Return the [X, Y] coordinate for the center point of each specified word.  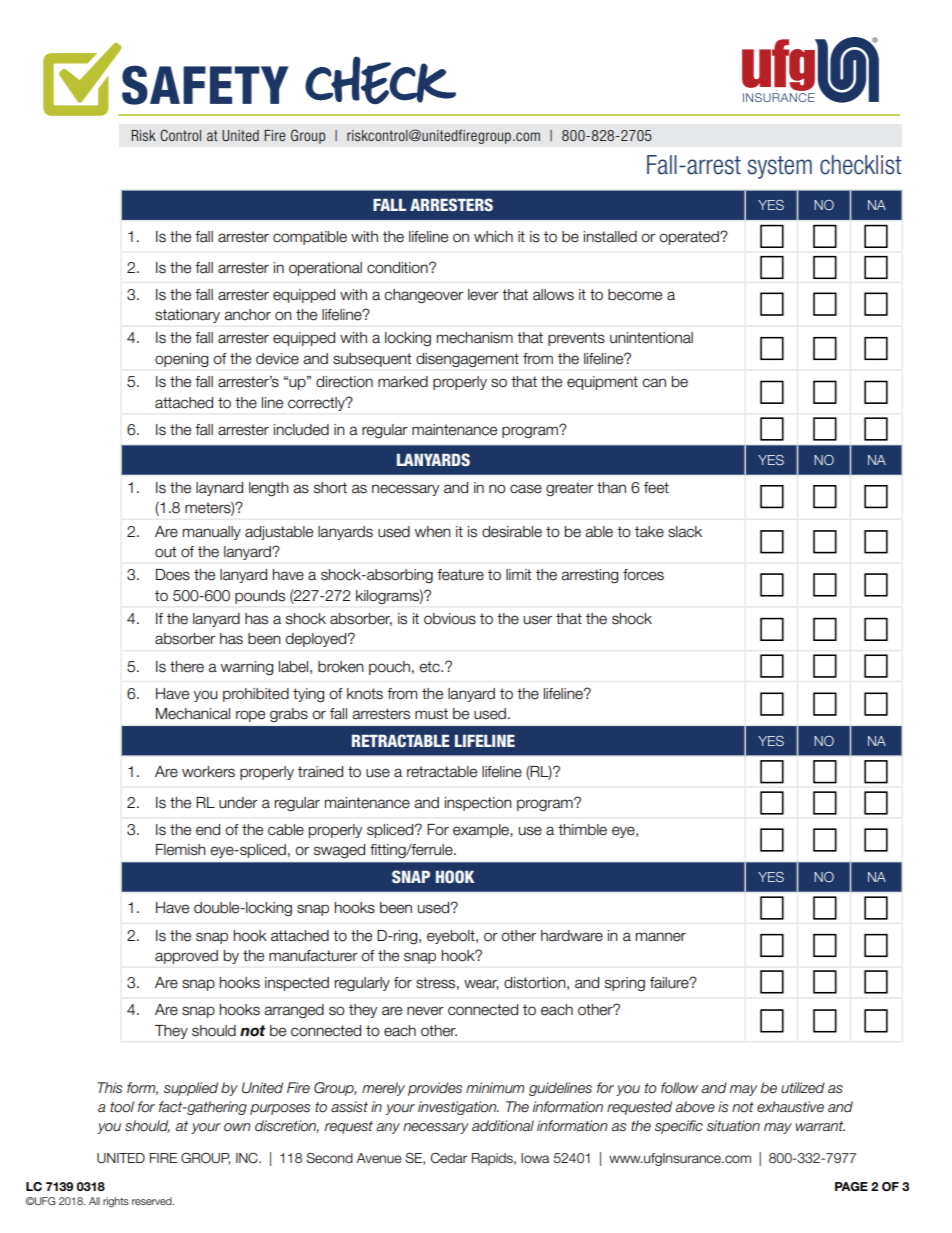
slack [685, 532]
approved [186, 957]
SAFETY [205, 85]
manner [661, 937]
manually [212, 533]
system [780, 167]
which [493, 237]
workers [208, 772]
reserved [153, 1201]
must [431, 714]
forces [643, 575]
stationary [187, 316]
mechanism [475, 338]
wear [481, 984]
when [433, 532]
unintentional [651, 338]
